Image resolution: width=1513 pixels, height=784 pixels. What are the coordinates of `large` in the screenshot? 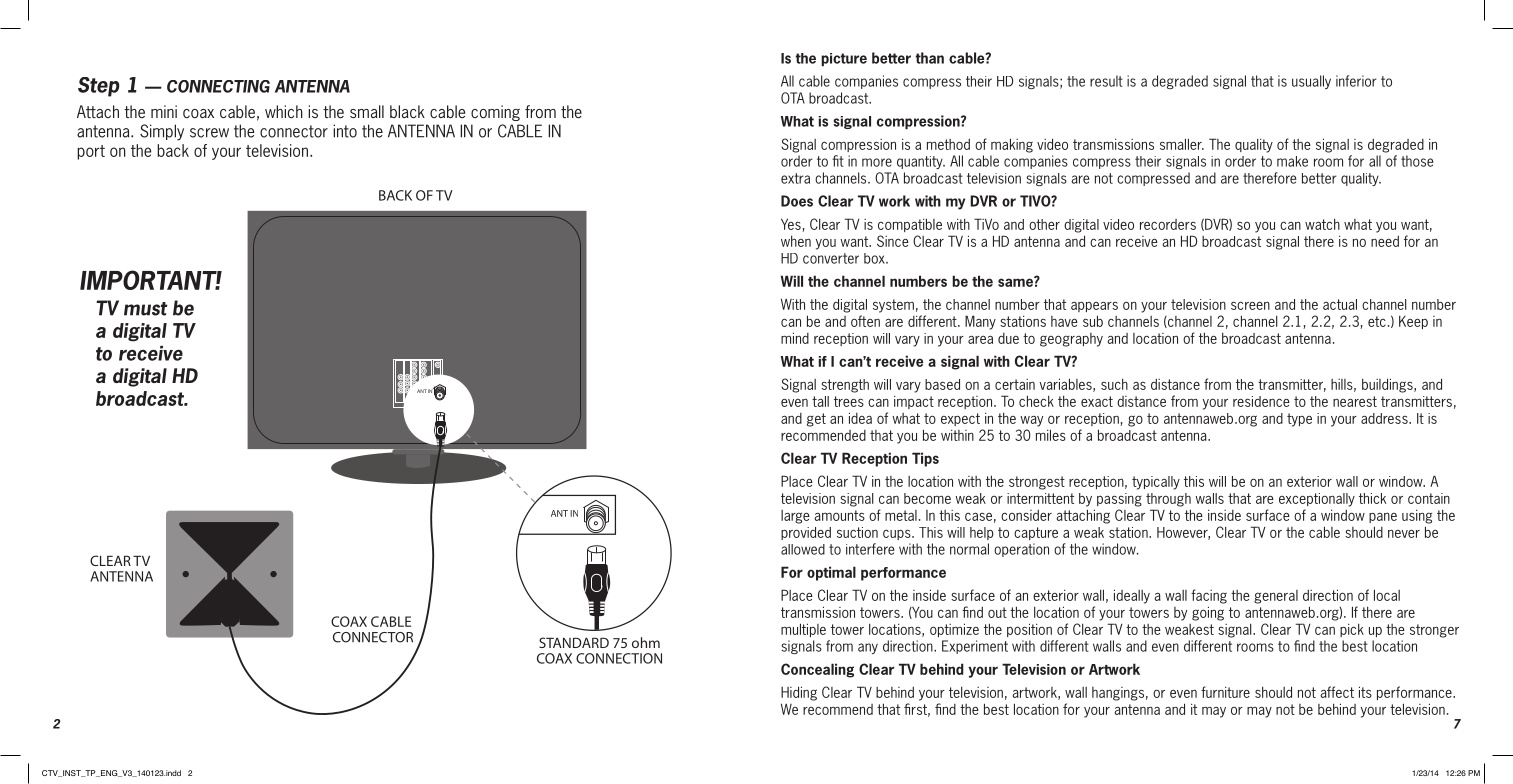 It's located at (795, 517).
